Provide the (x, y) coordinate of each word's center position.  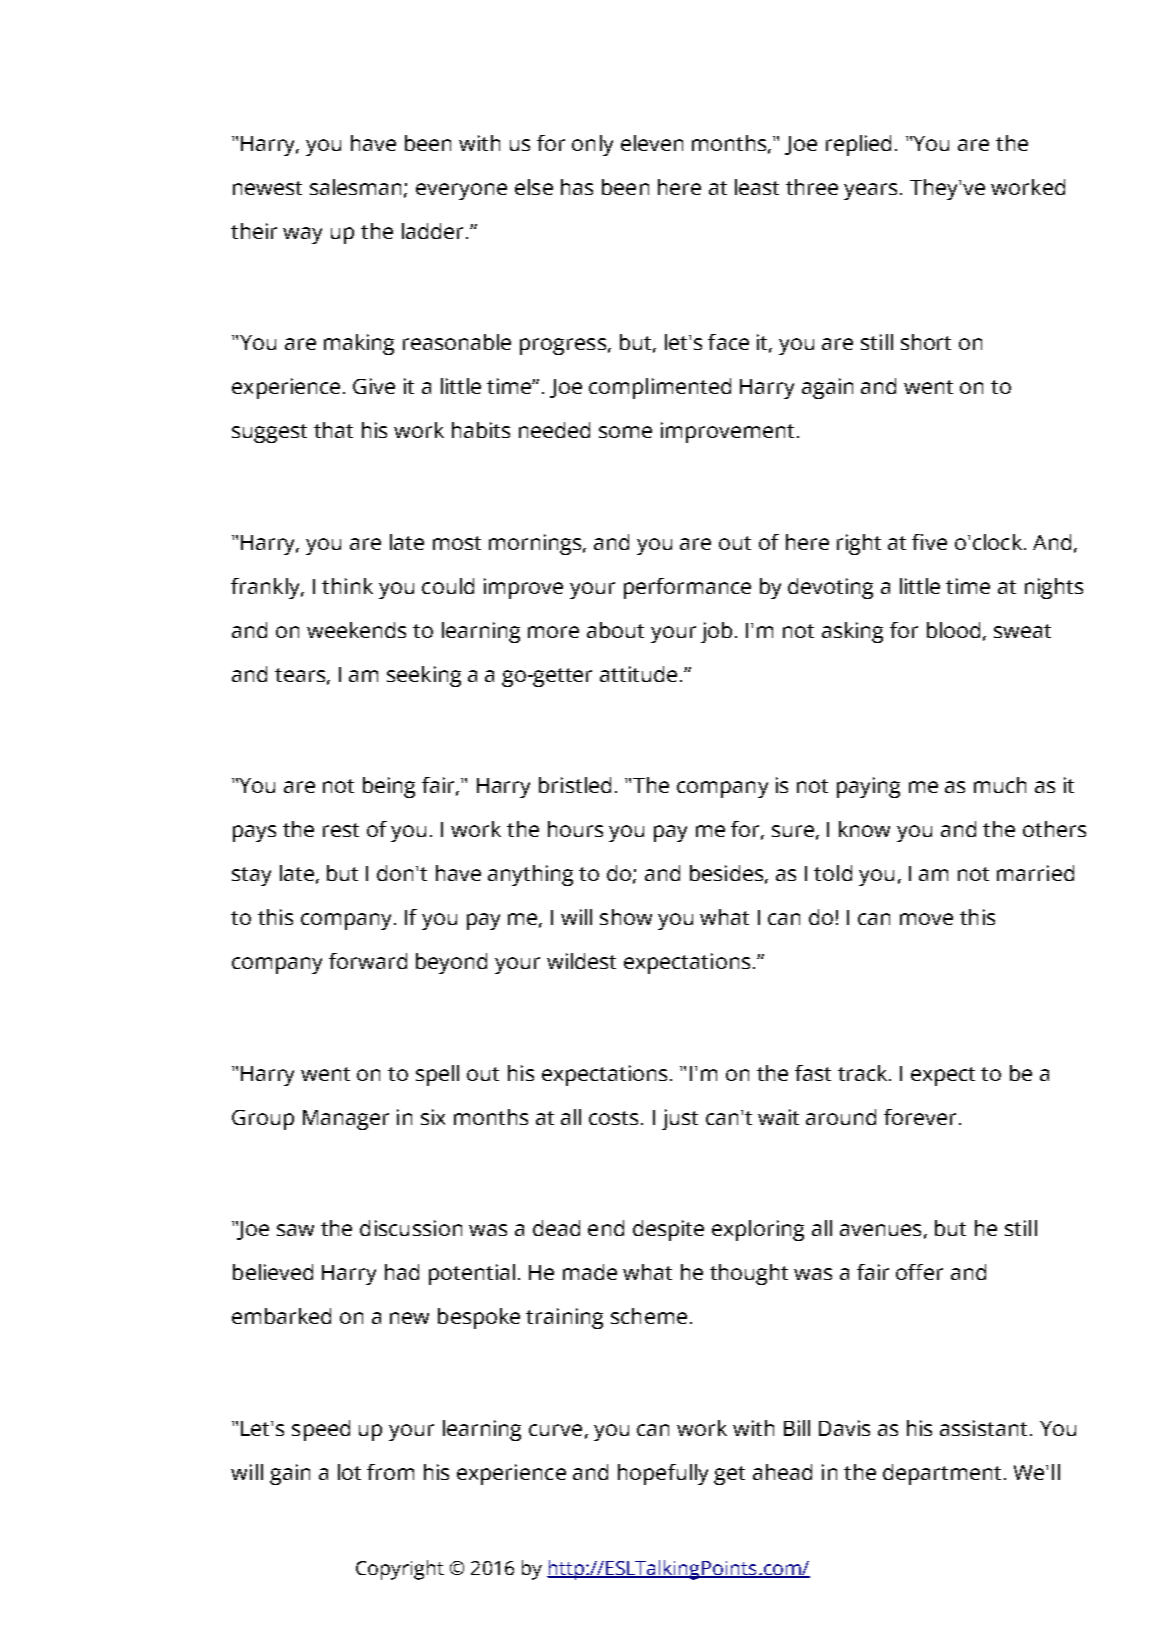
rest (341, 830)
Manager (346, 1120)
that (333, 430)
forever (920, 1117)
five (929, 542)
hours (575, 829)
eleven (652, 143)
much (1000, 785)
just (680, 1119)
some (625, 432)
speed (321, 1430)
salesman (357, 188)
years (872, 191)
